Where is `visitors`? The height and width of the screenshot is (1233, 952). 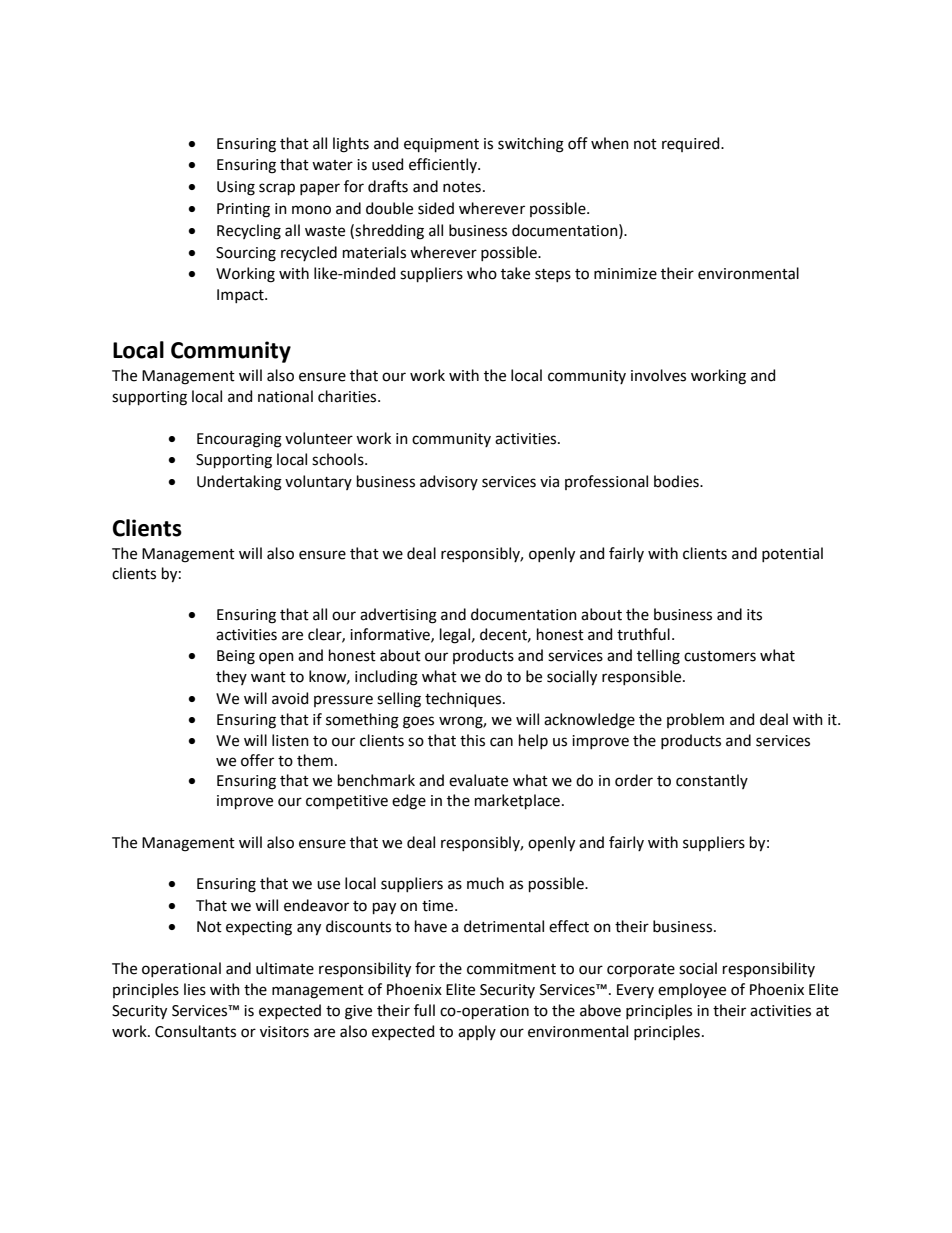 visitors is located at coordinates (284, 1032).
